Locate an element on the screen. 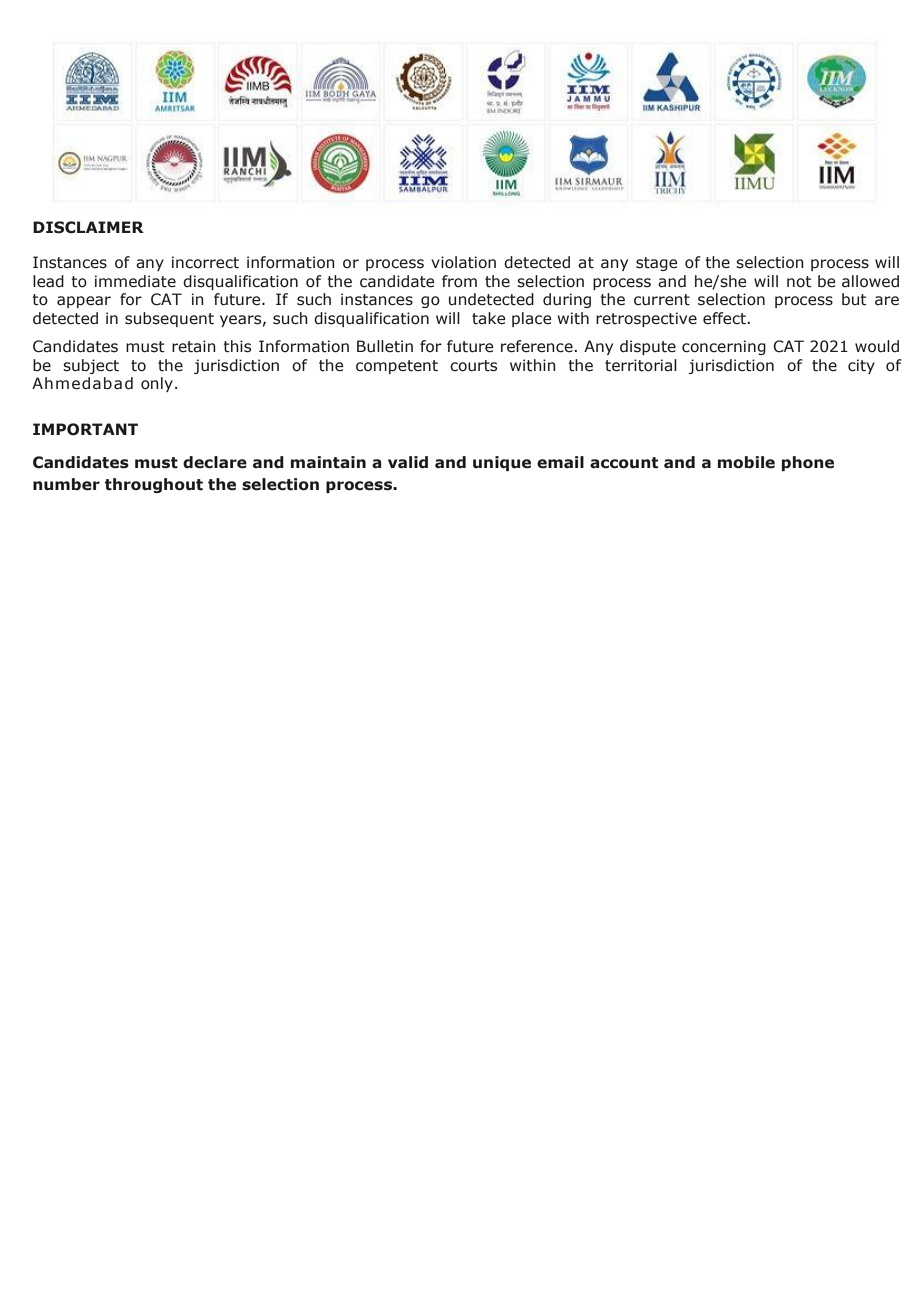 This screenshot has width=924, height=1308. courts is located at coordinates (473, 366).
